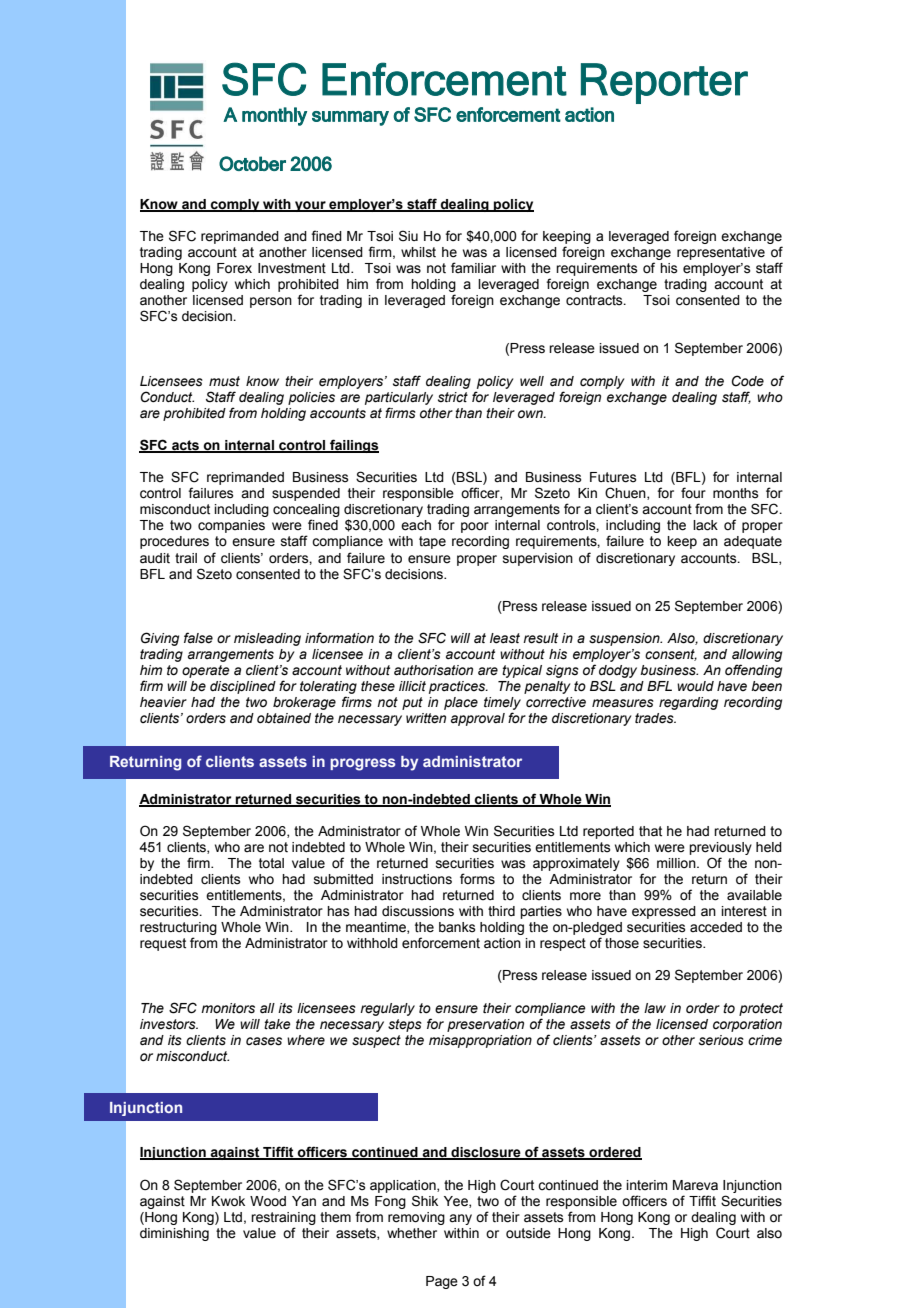 The width and height of the image is (924, 1308). What do you see at coordinates (350, 118) in the image?
I see `summary` at bounding box center [350, 118].
